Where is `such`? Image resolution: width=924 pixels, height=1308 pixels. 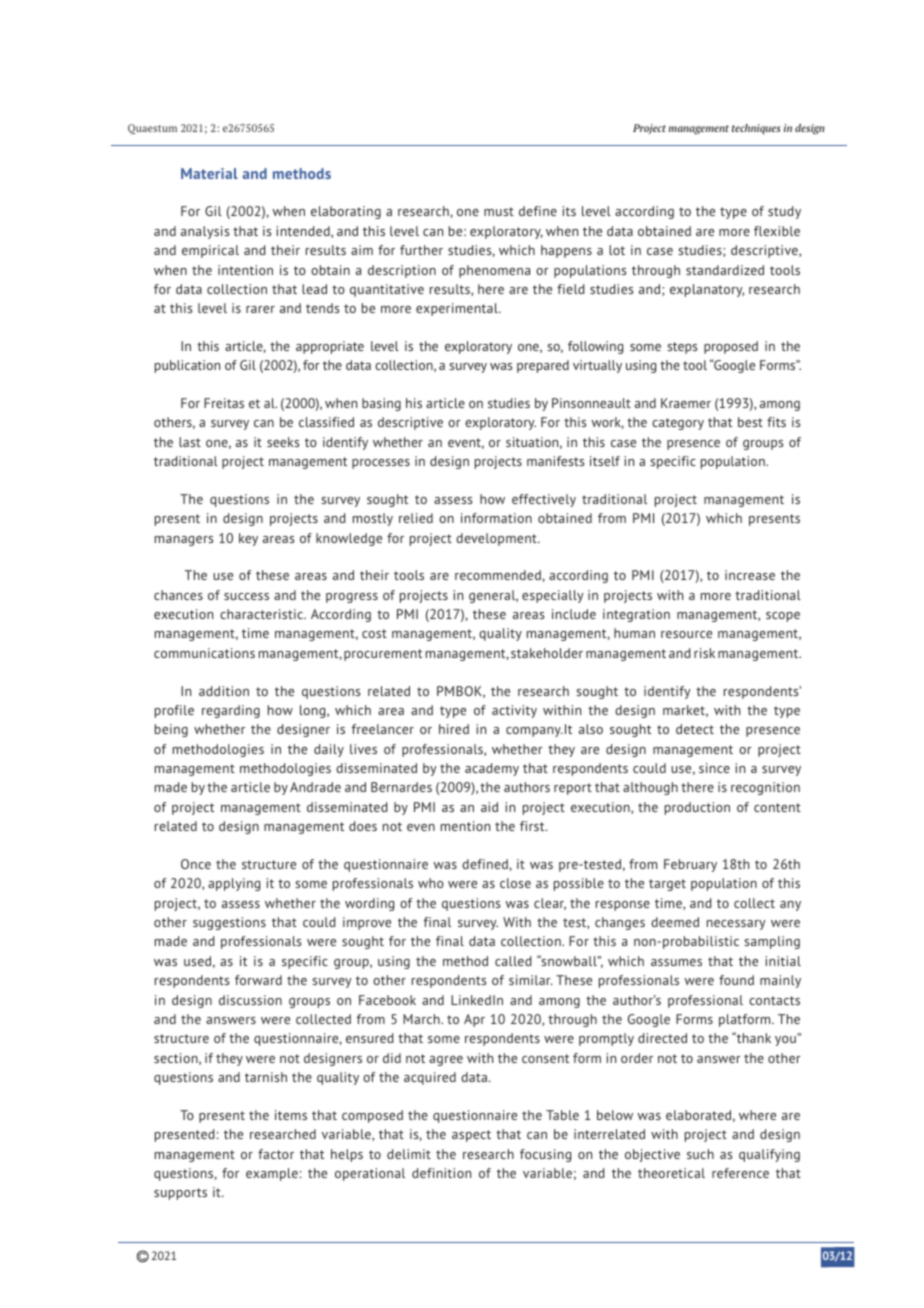 such is located at coordinates (700, 1154).
